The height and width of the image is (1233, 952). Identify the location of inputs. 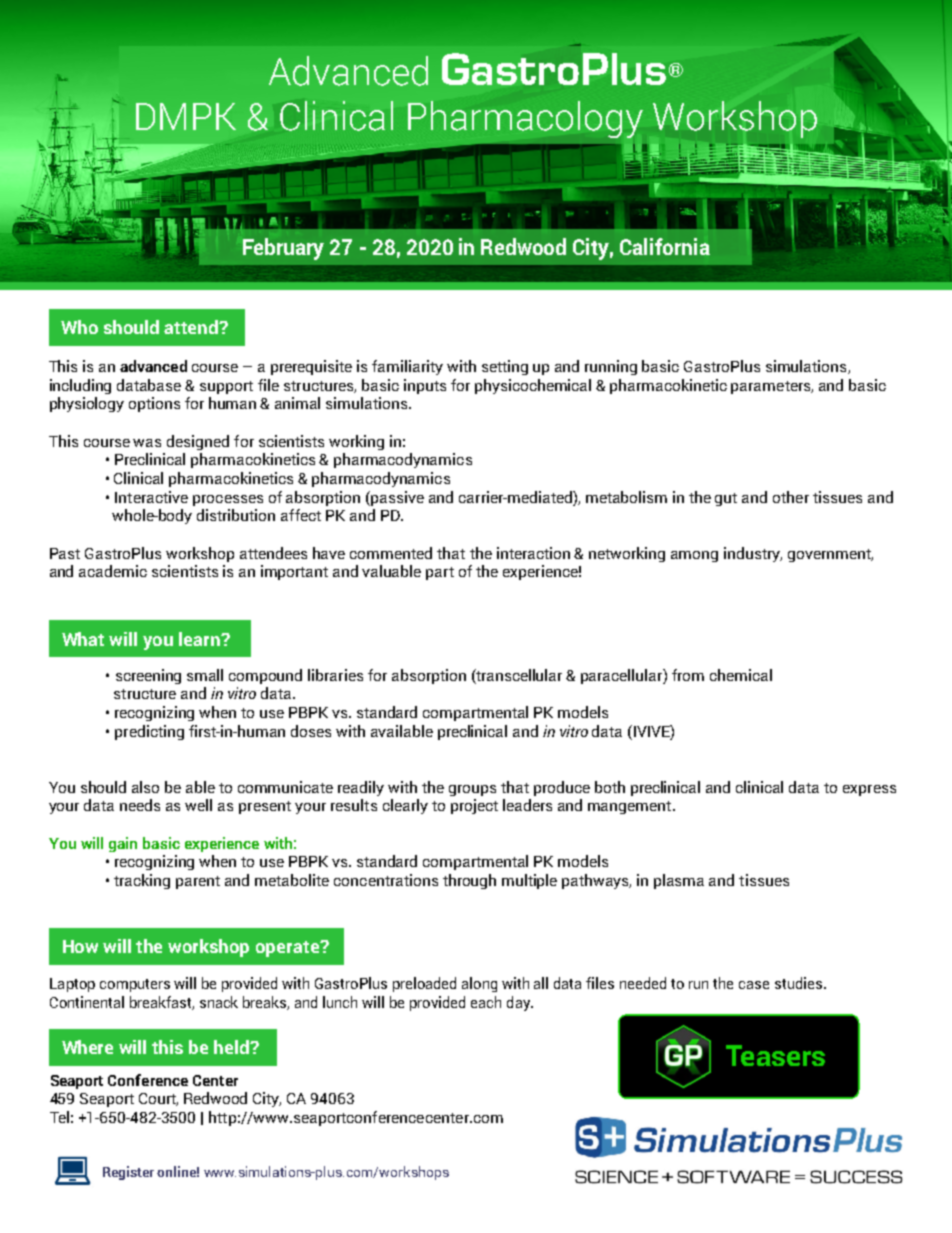
(425, 386).
